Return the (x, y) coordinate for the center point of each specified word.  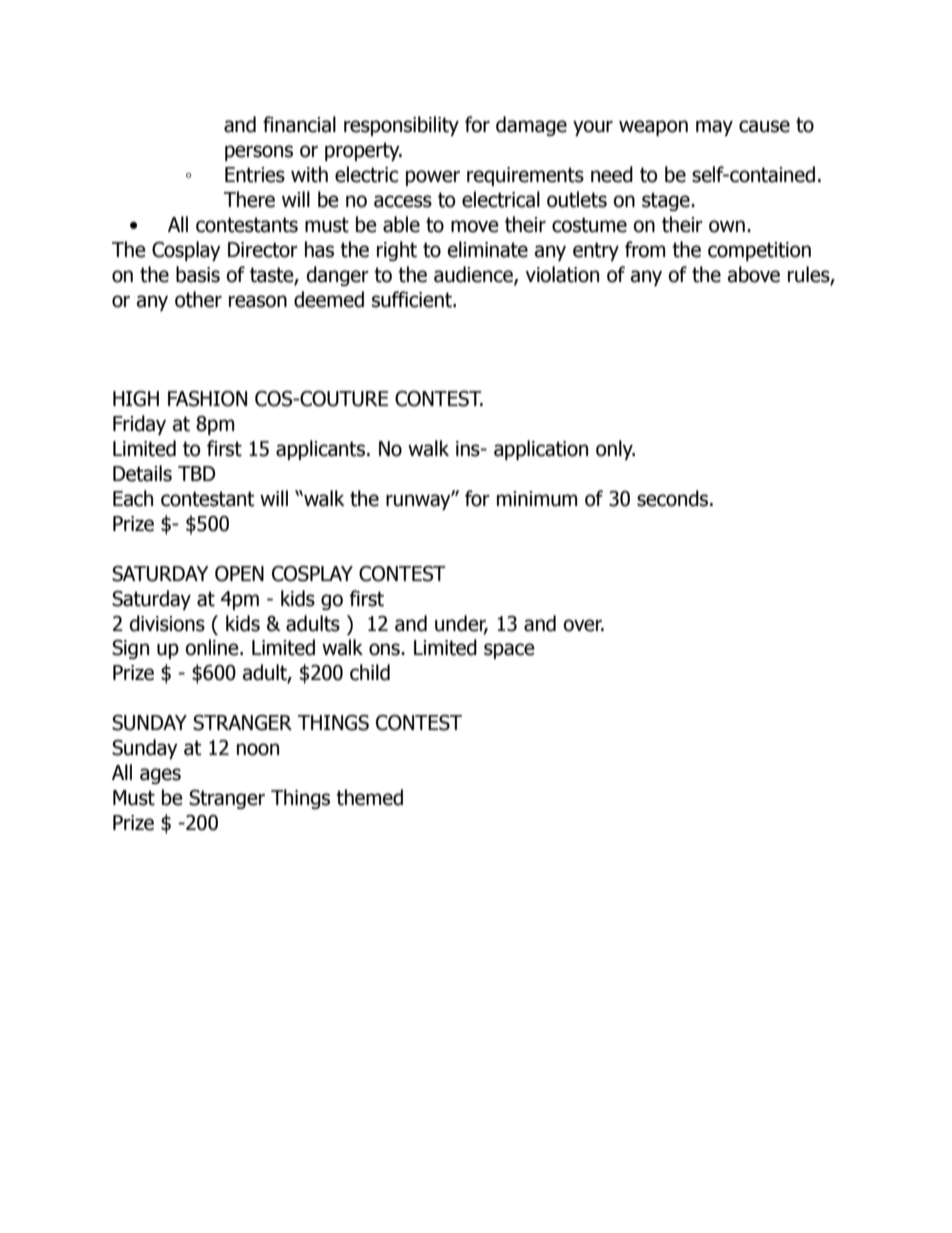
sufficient (413, 299)
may (714, 128)
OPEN (239, 574)
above (754, 274)
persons (259, 153)
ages (160, 776)
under (461, 624)
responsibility (401, 126)
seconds (674, 498)
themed (369, 797)
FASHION (207, 399)
